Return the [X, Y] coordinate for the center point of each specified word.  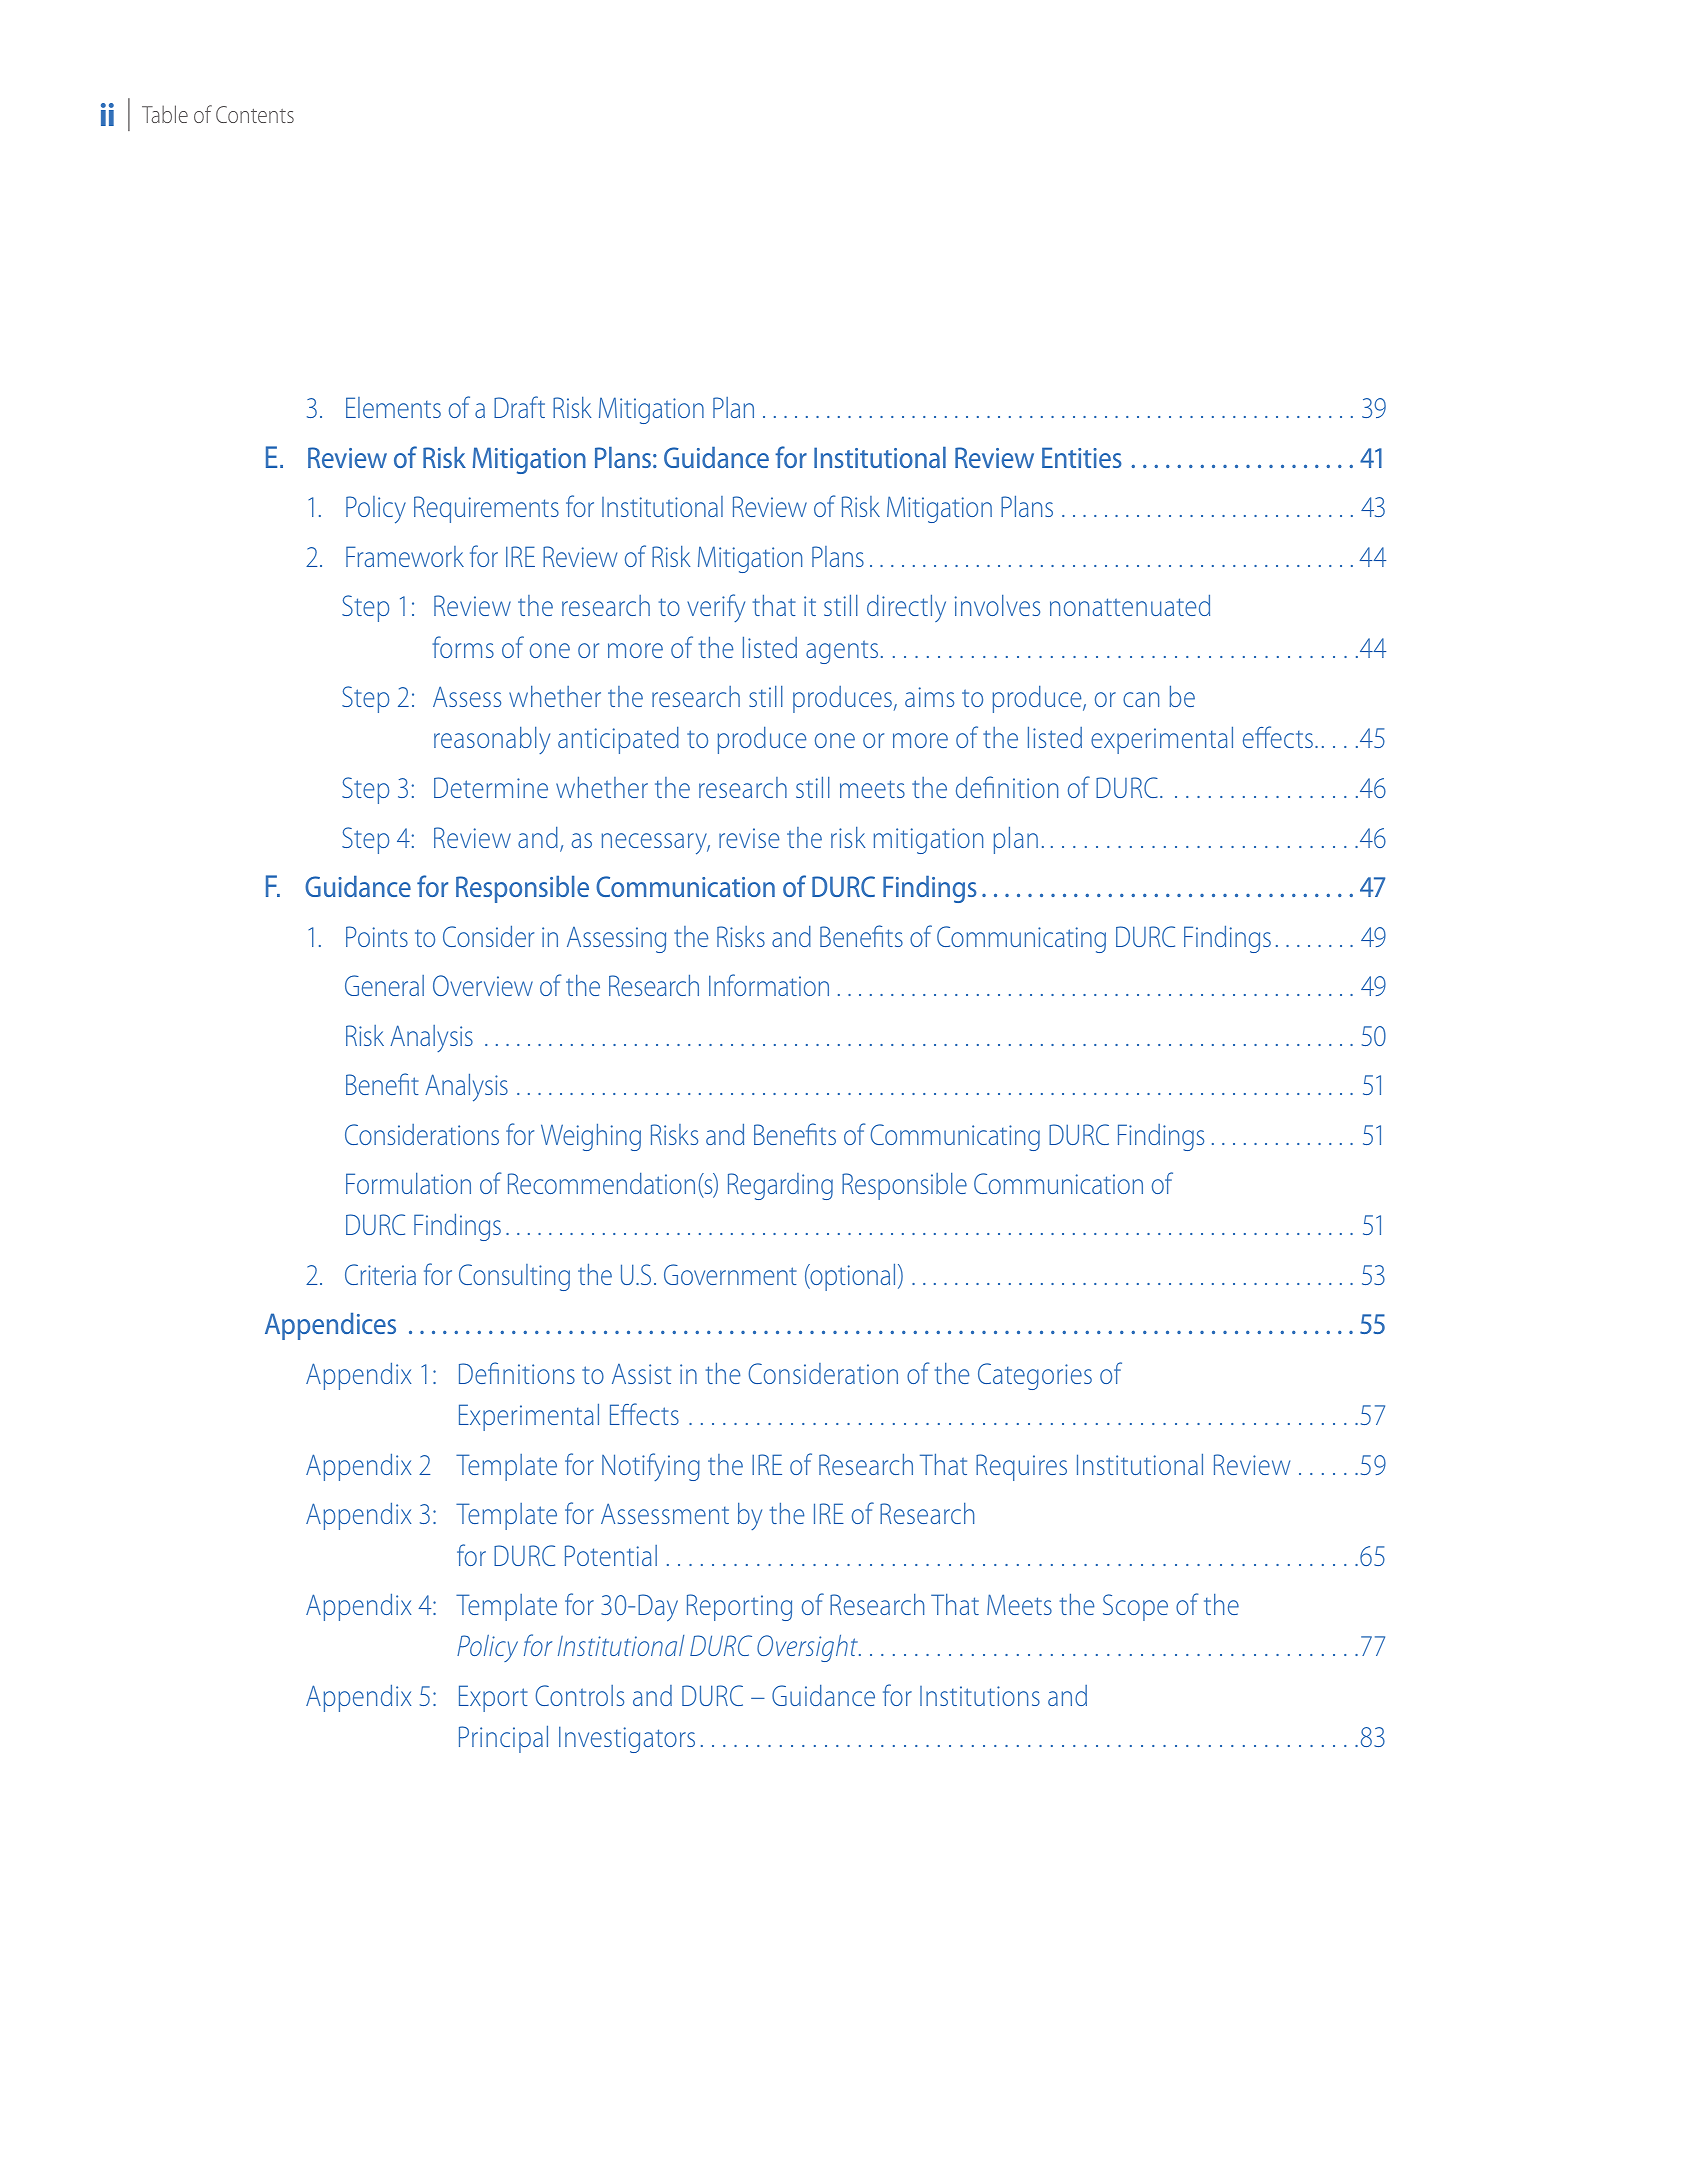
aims [929, 697]
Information [769, 985]
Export [493, 1698]
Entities [1082, 457]
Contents [255, 114]
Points [377, 936]
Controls [580, 1695]
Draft [519, 407]
